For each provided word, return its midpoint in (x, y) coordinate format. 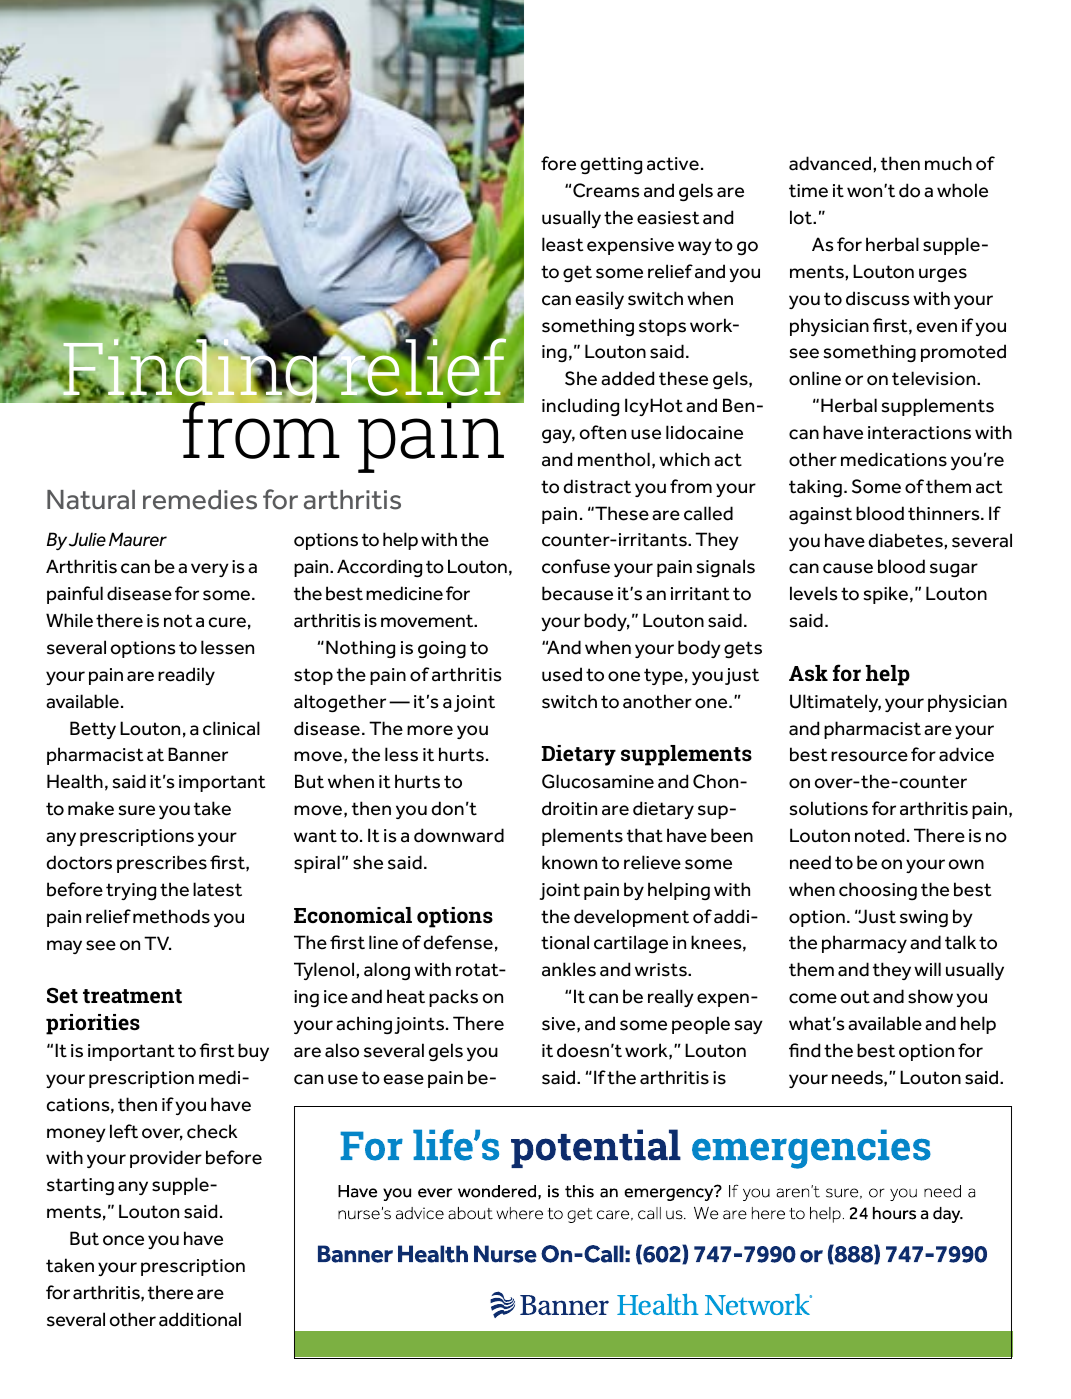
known (569, 862)
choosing (878, 891)
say (748, 1027)
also (342, 1050)
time (808, 191)
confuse (576, 566)
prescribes (162, 864)
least (562, 244)
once (123, 1240)
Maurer (138, 539)
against (820, 515)
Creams (606, 190)
